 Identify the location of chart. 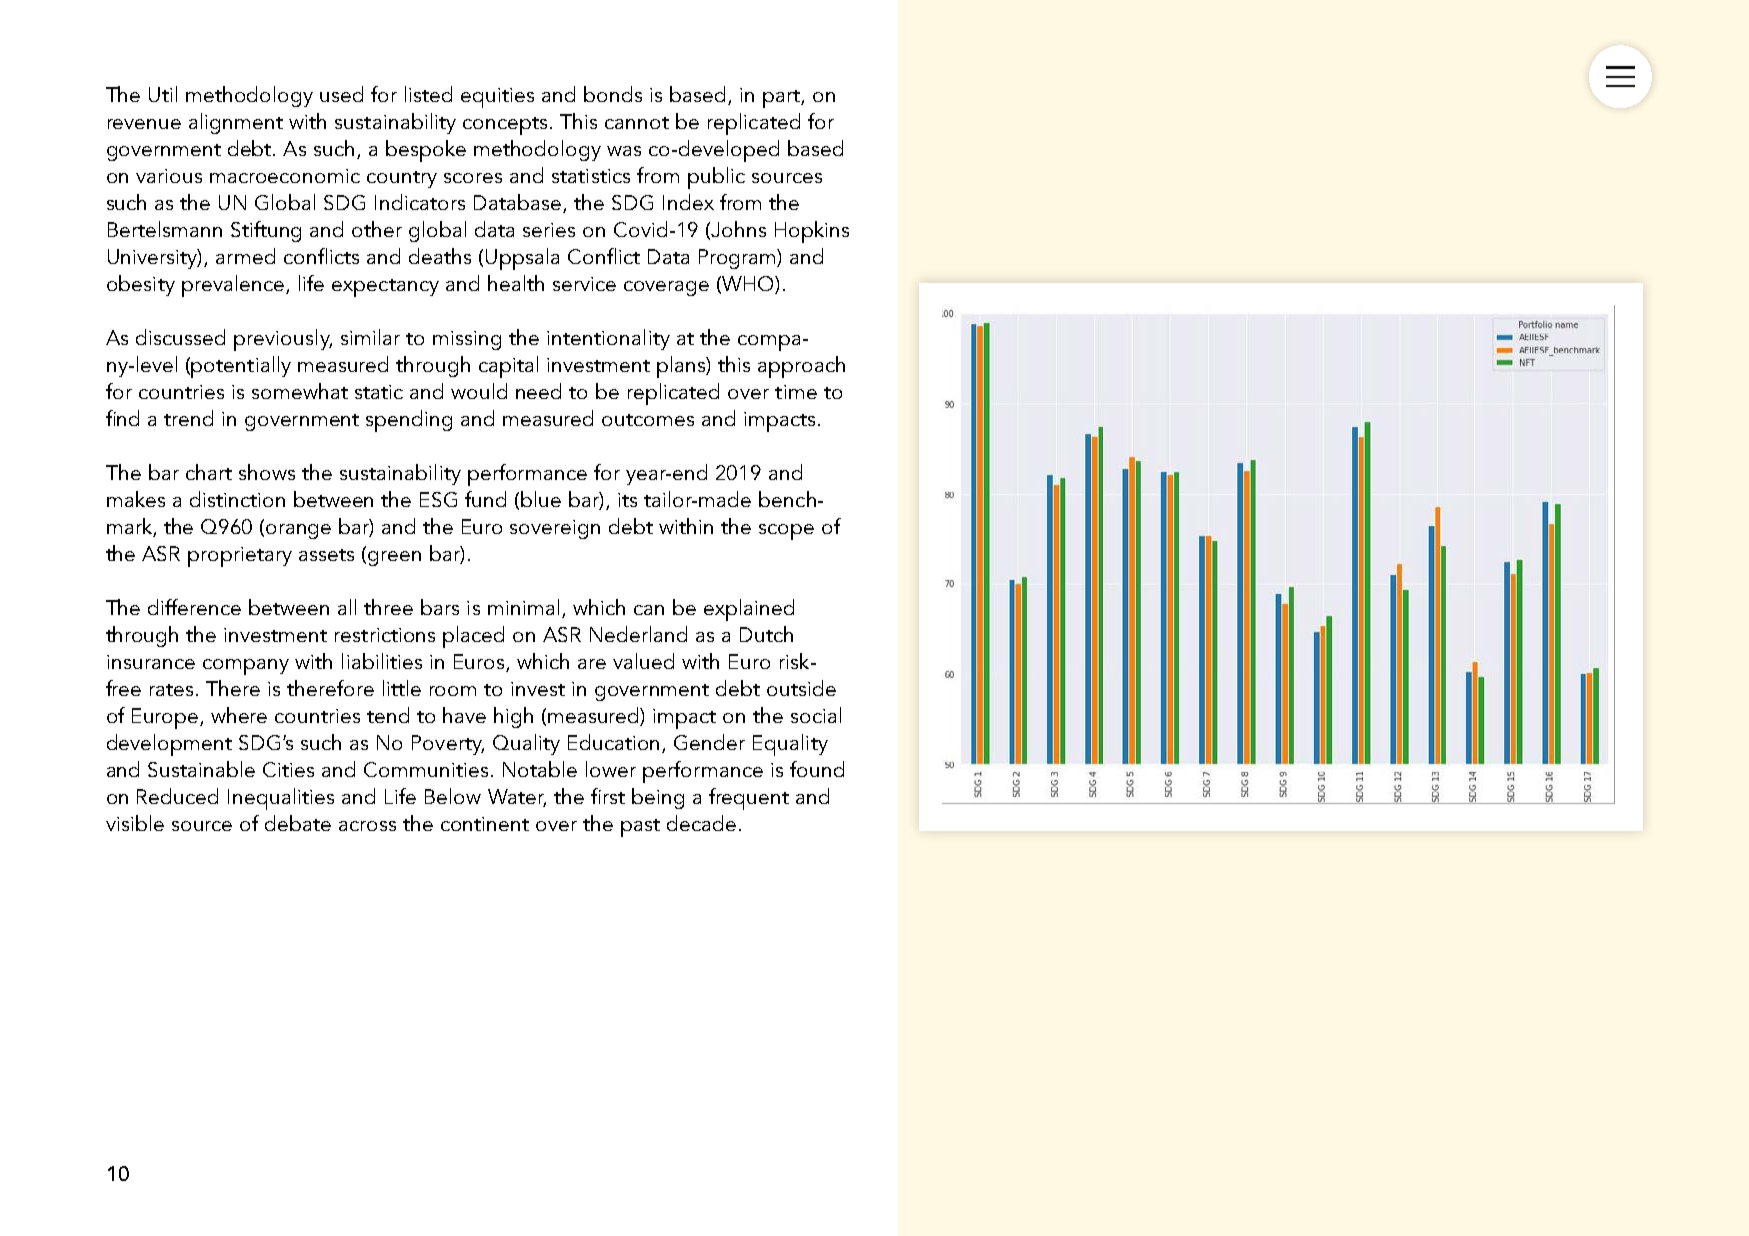
(209, 472).
